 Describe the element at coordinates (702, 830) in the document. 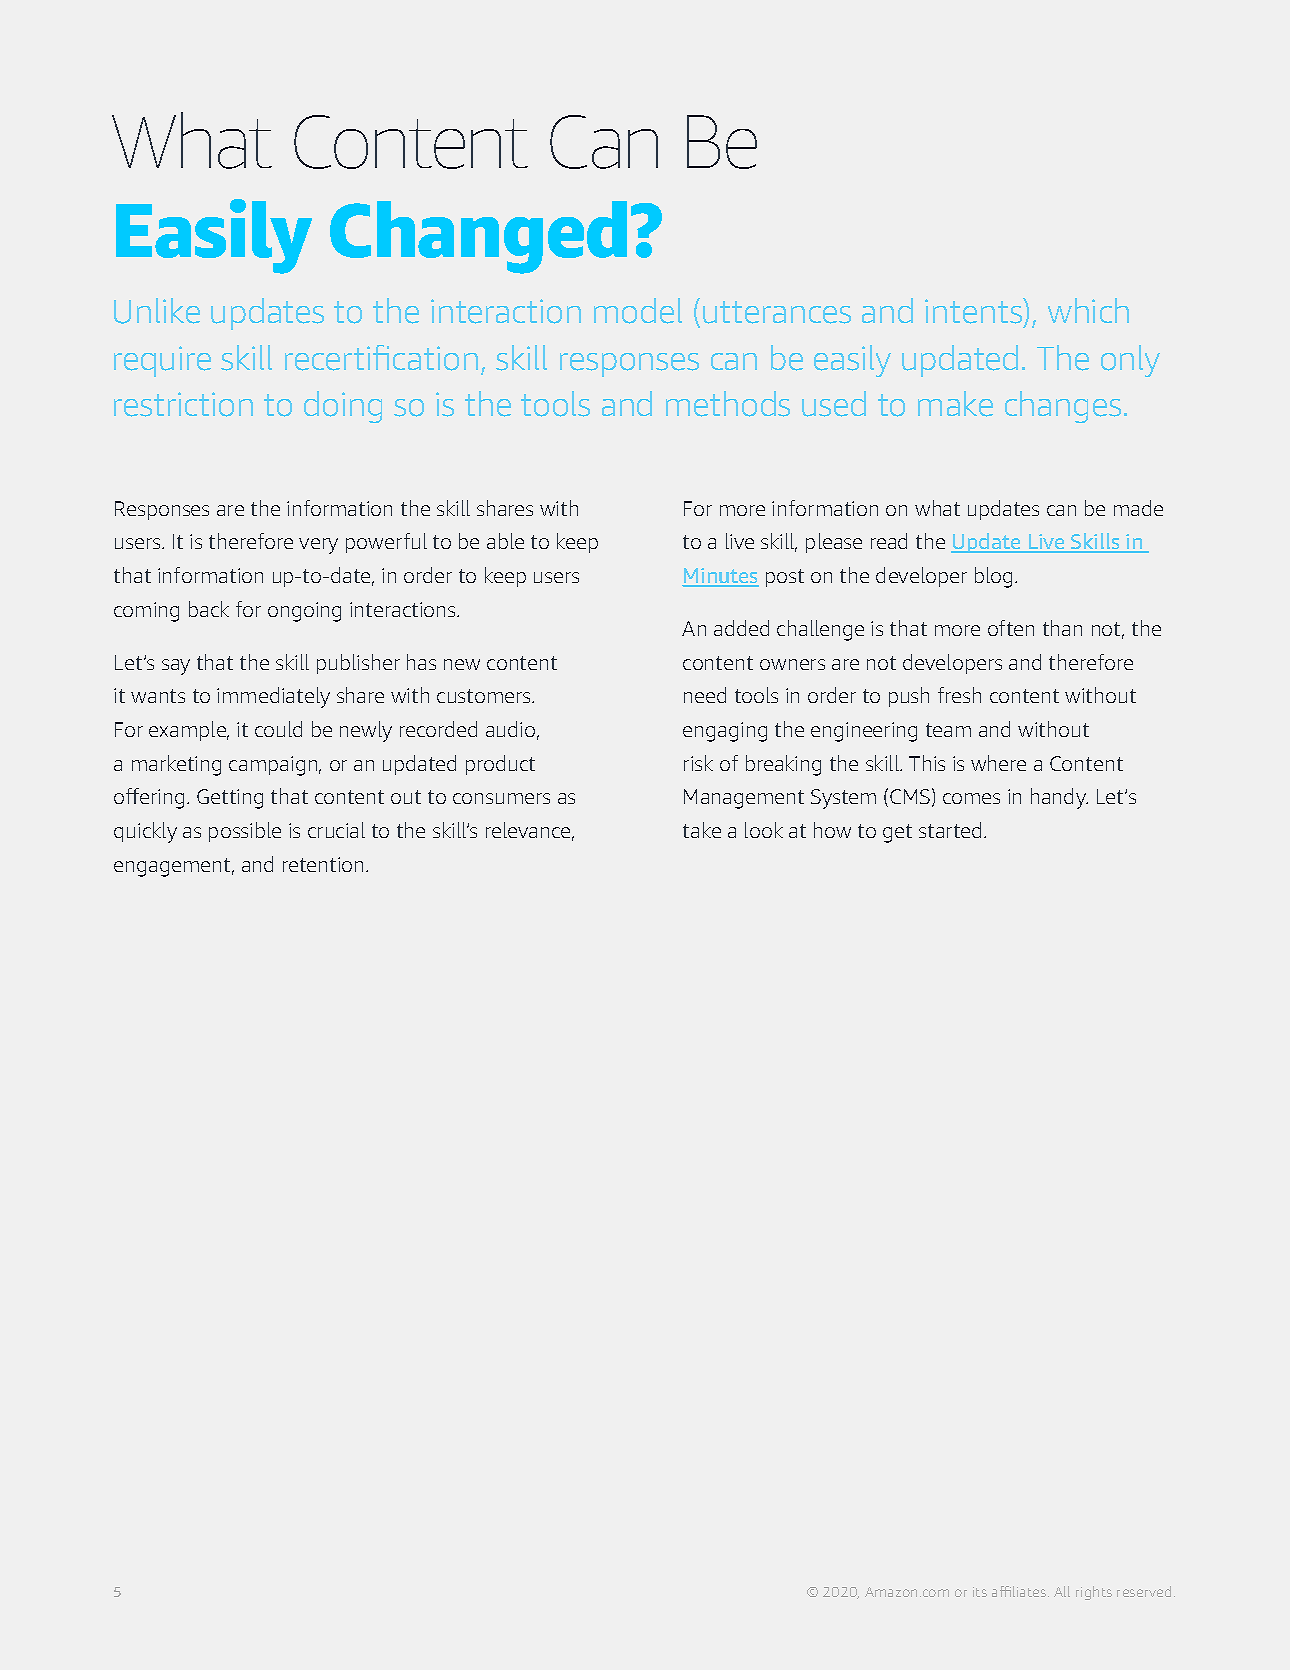

I see `take` at that location.
